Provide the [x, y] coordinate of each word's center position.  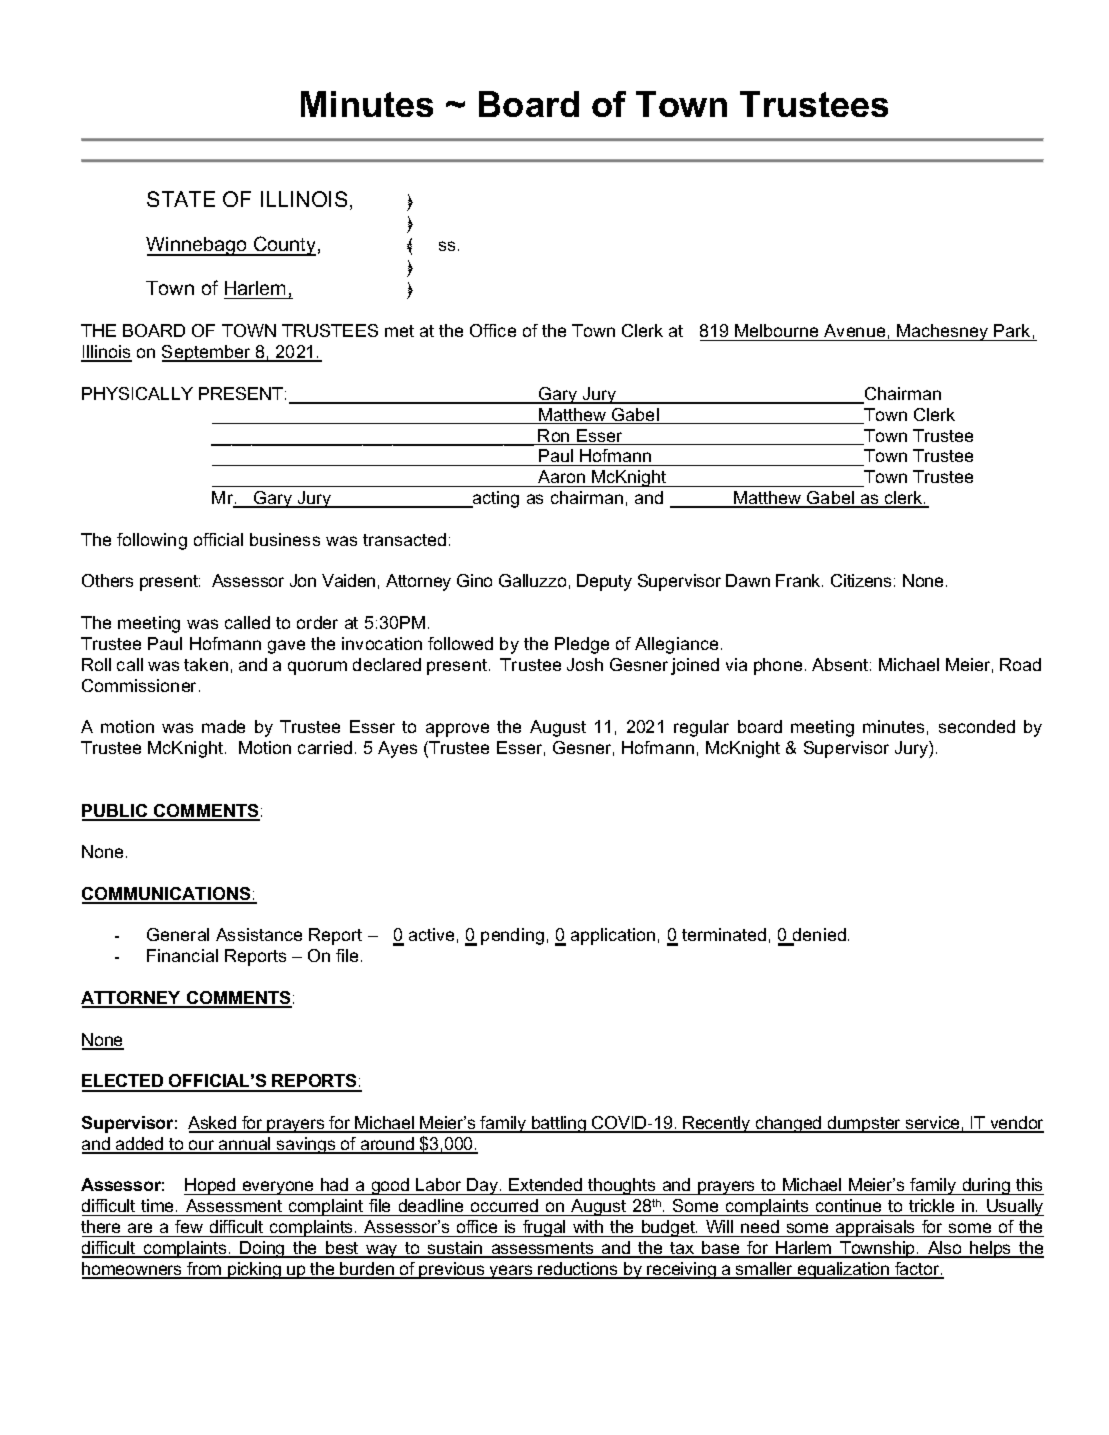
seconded [977, 726]
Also [945, 1249]
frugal [544, 1228]
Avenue [855, 332]
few [189, 1226]
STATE [181, 199]
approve [457, 730]
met [399, 331]
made [223, 726]
